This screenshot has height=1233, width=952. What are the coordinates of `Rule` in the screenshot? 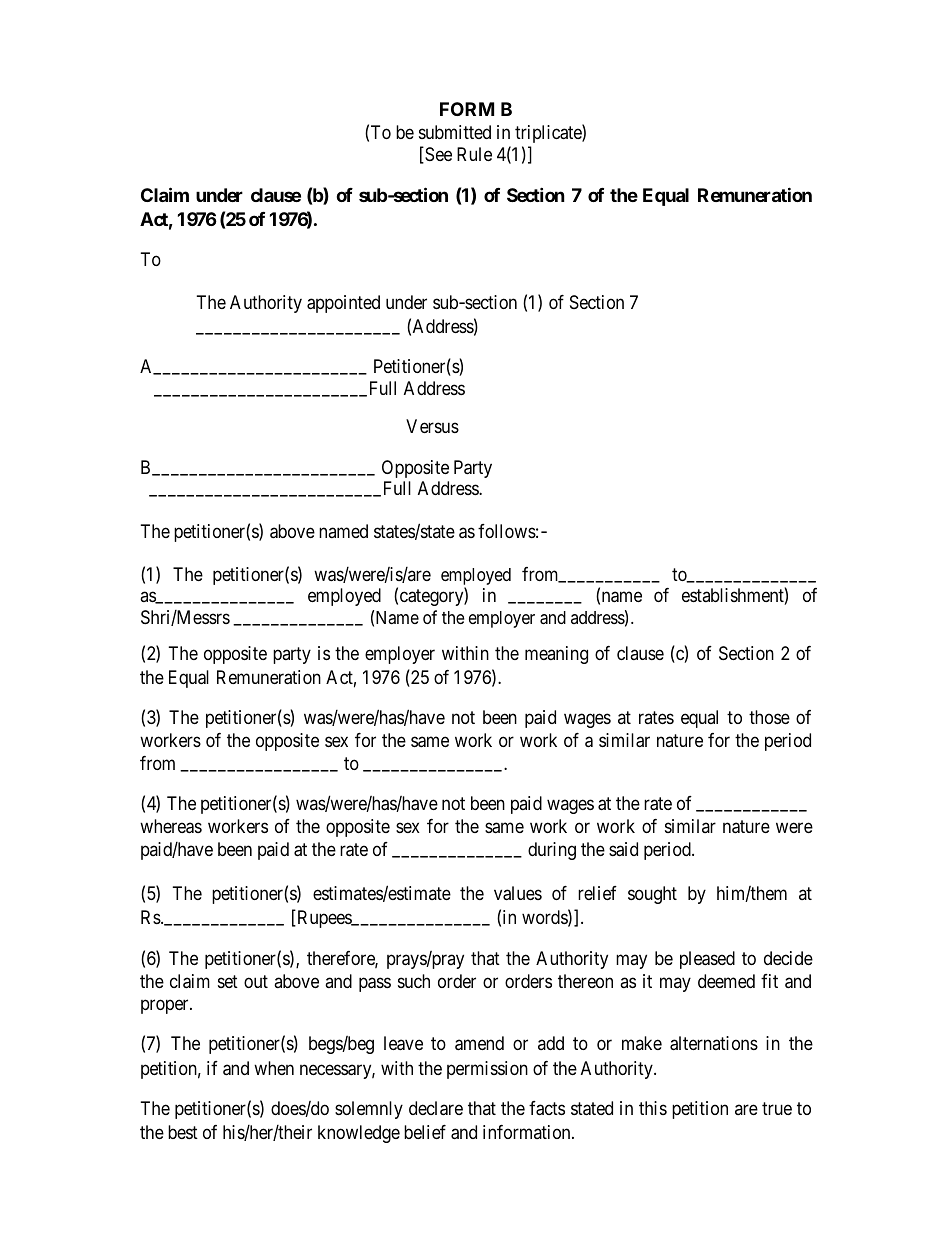 It's located at (474, 154).
